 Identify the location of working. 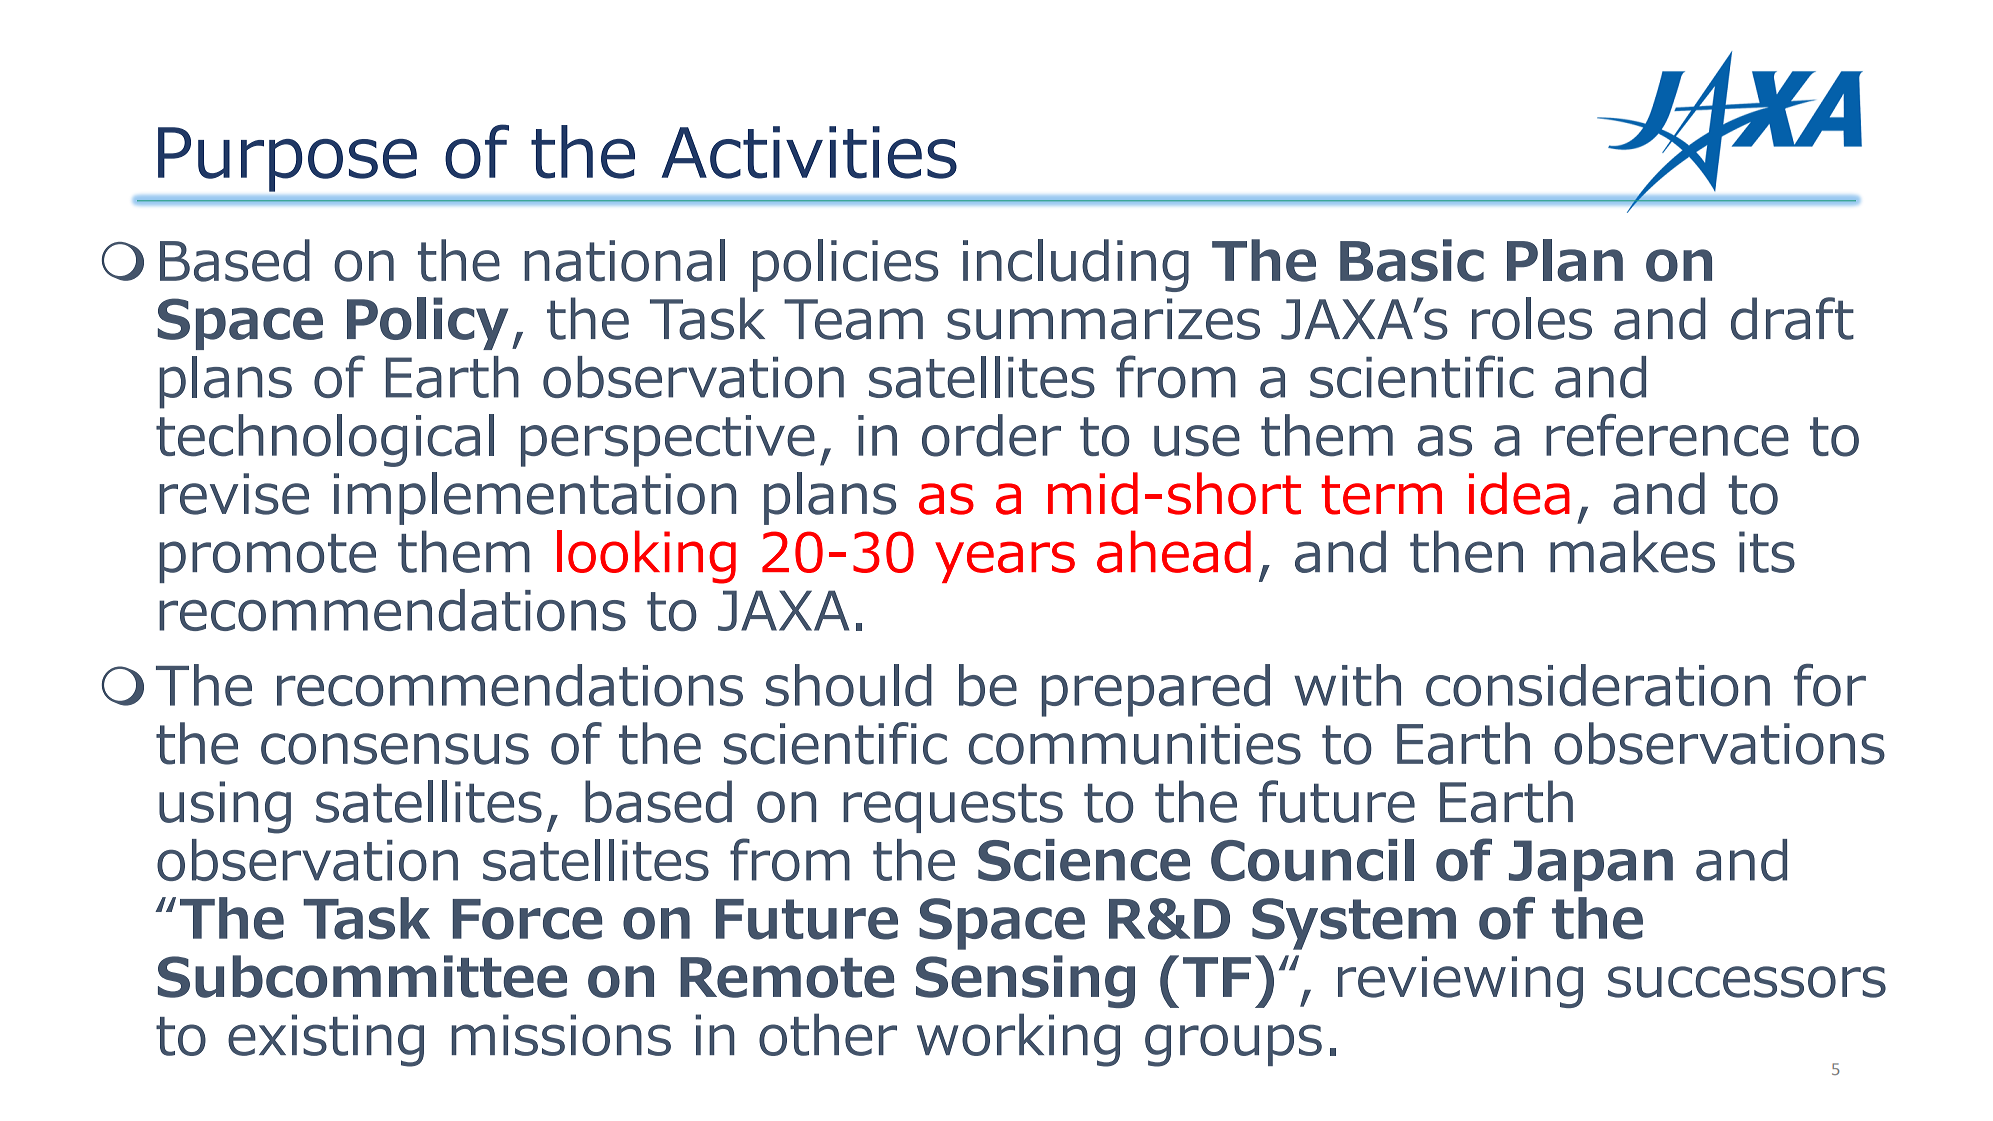
(1018, 1040).
